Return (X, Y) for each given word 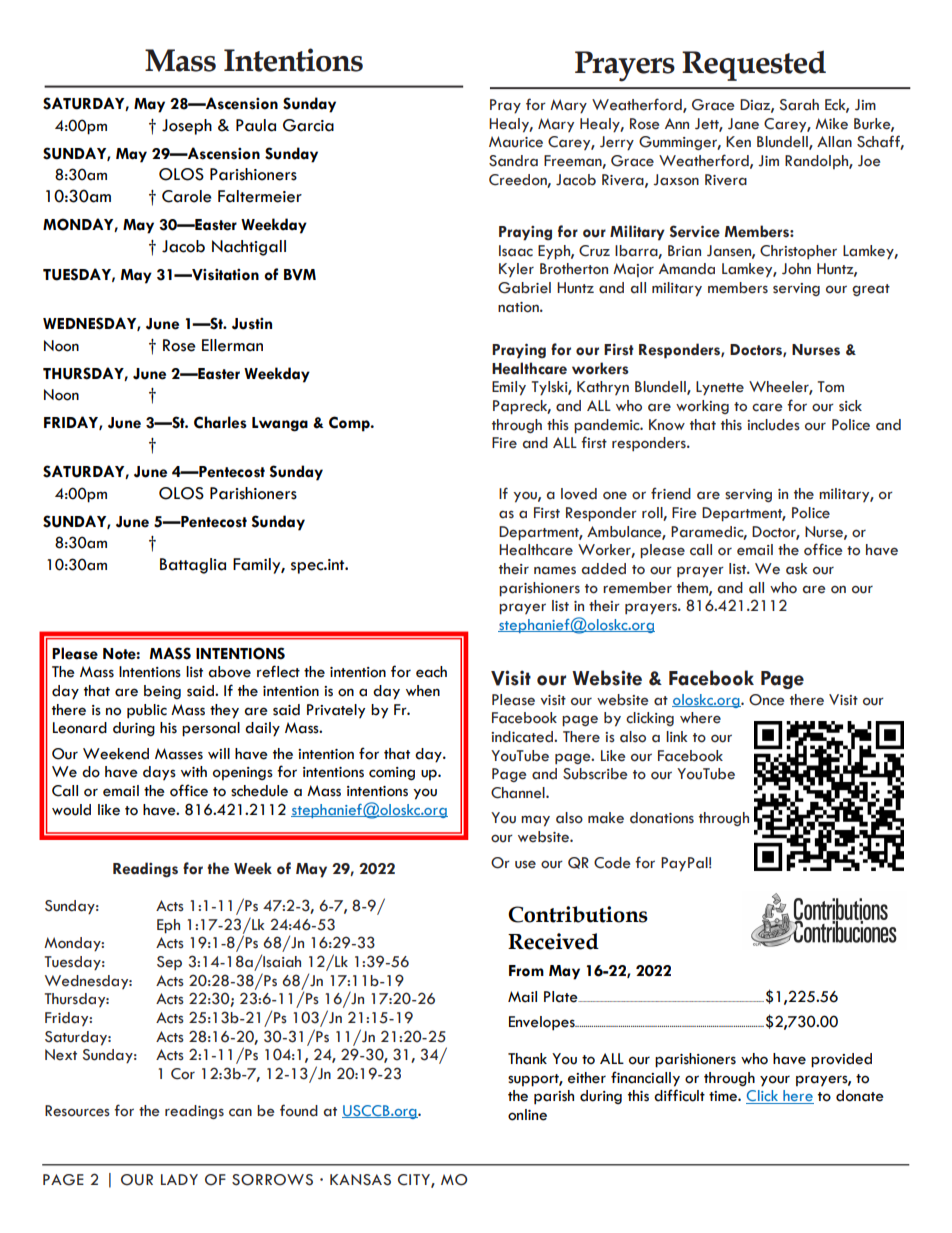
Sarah (799, 105)
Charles (220, 422)
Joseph (187, 127)
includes (773, 425)
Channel (519, 793)
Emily (509, 388)
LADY (179, 1179)
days (159, 773)
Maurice (516, 142)
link (676, 736)
